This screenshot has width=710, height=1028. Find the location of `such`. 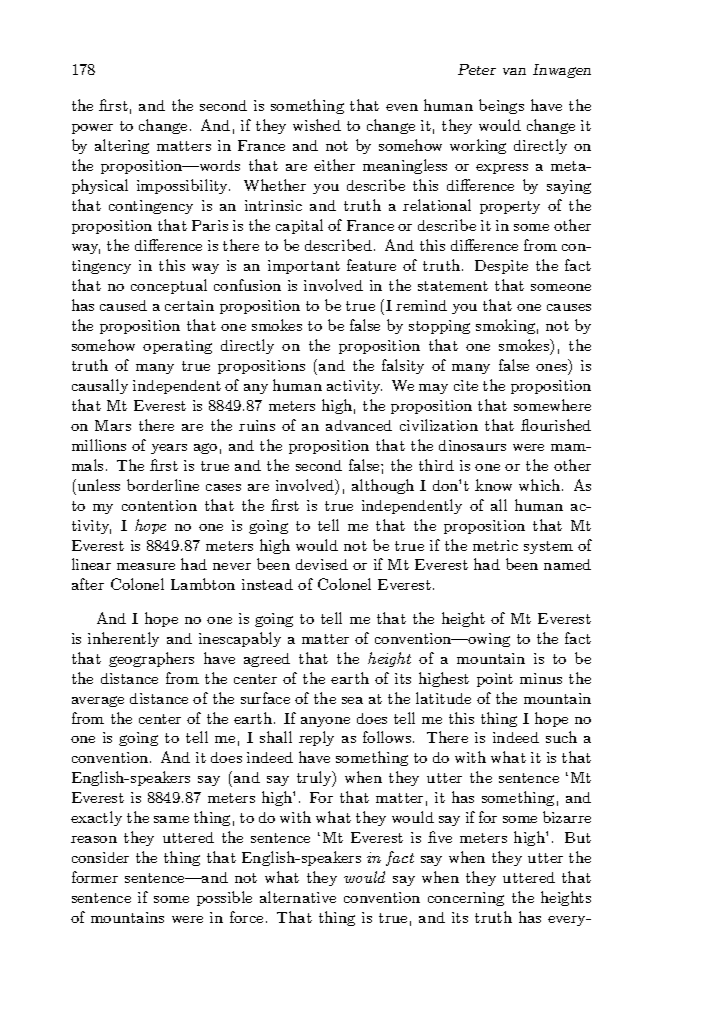

such is located at coordinates (561, 737).
